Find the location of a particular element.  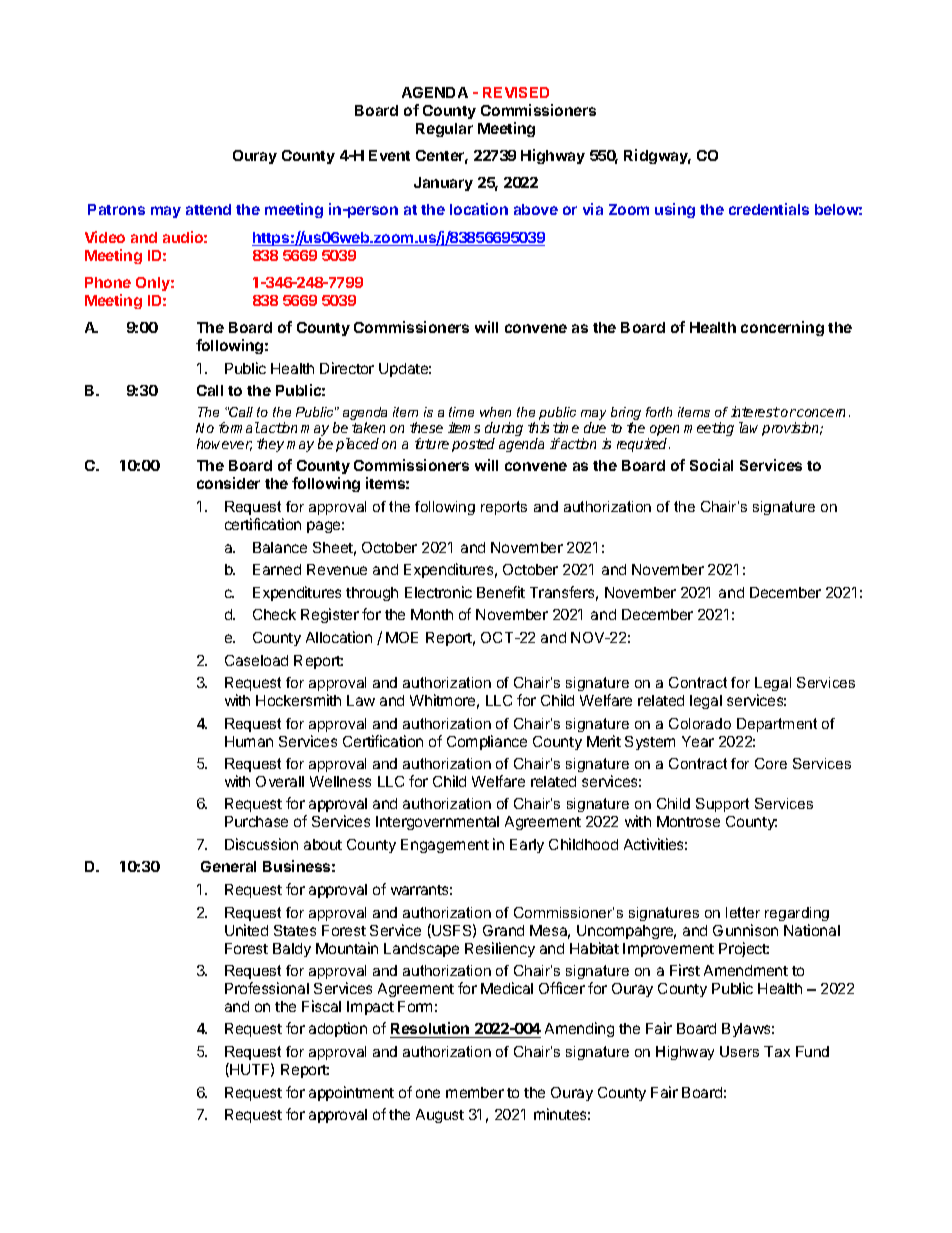

credentials is located at coordinates (769, 209).
